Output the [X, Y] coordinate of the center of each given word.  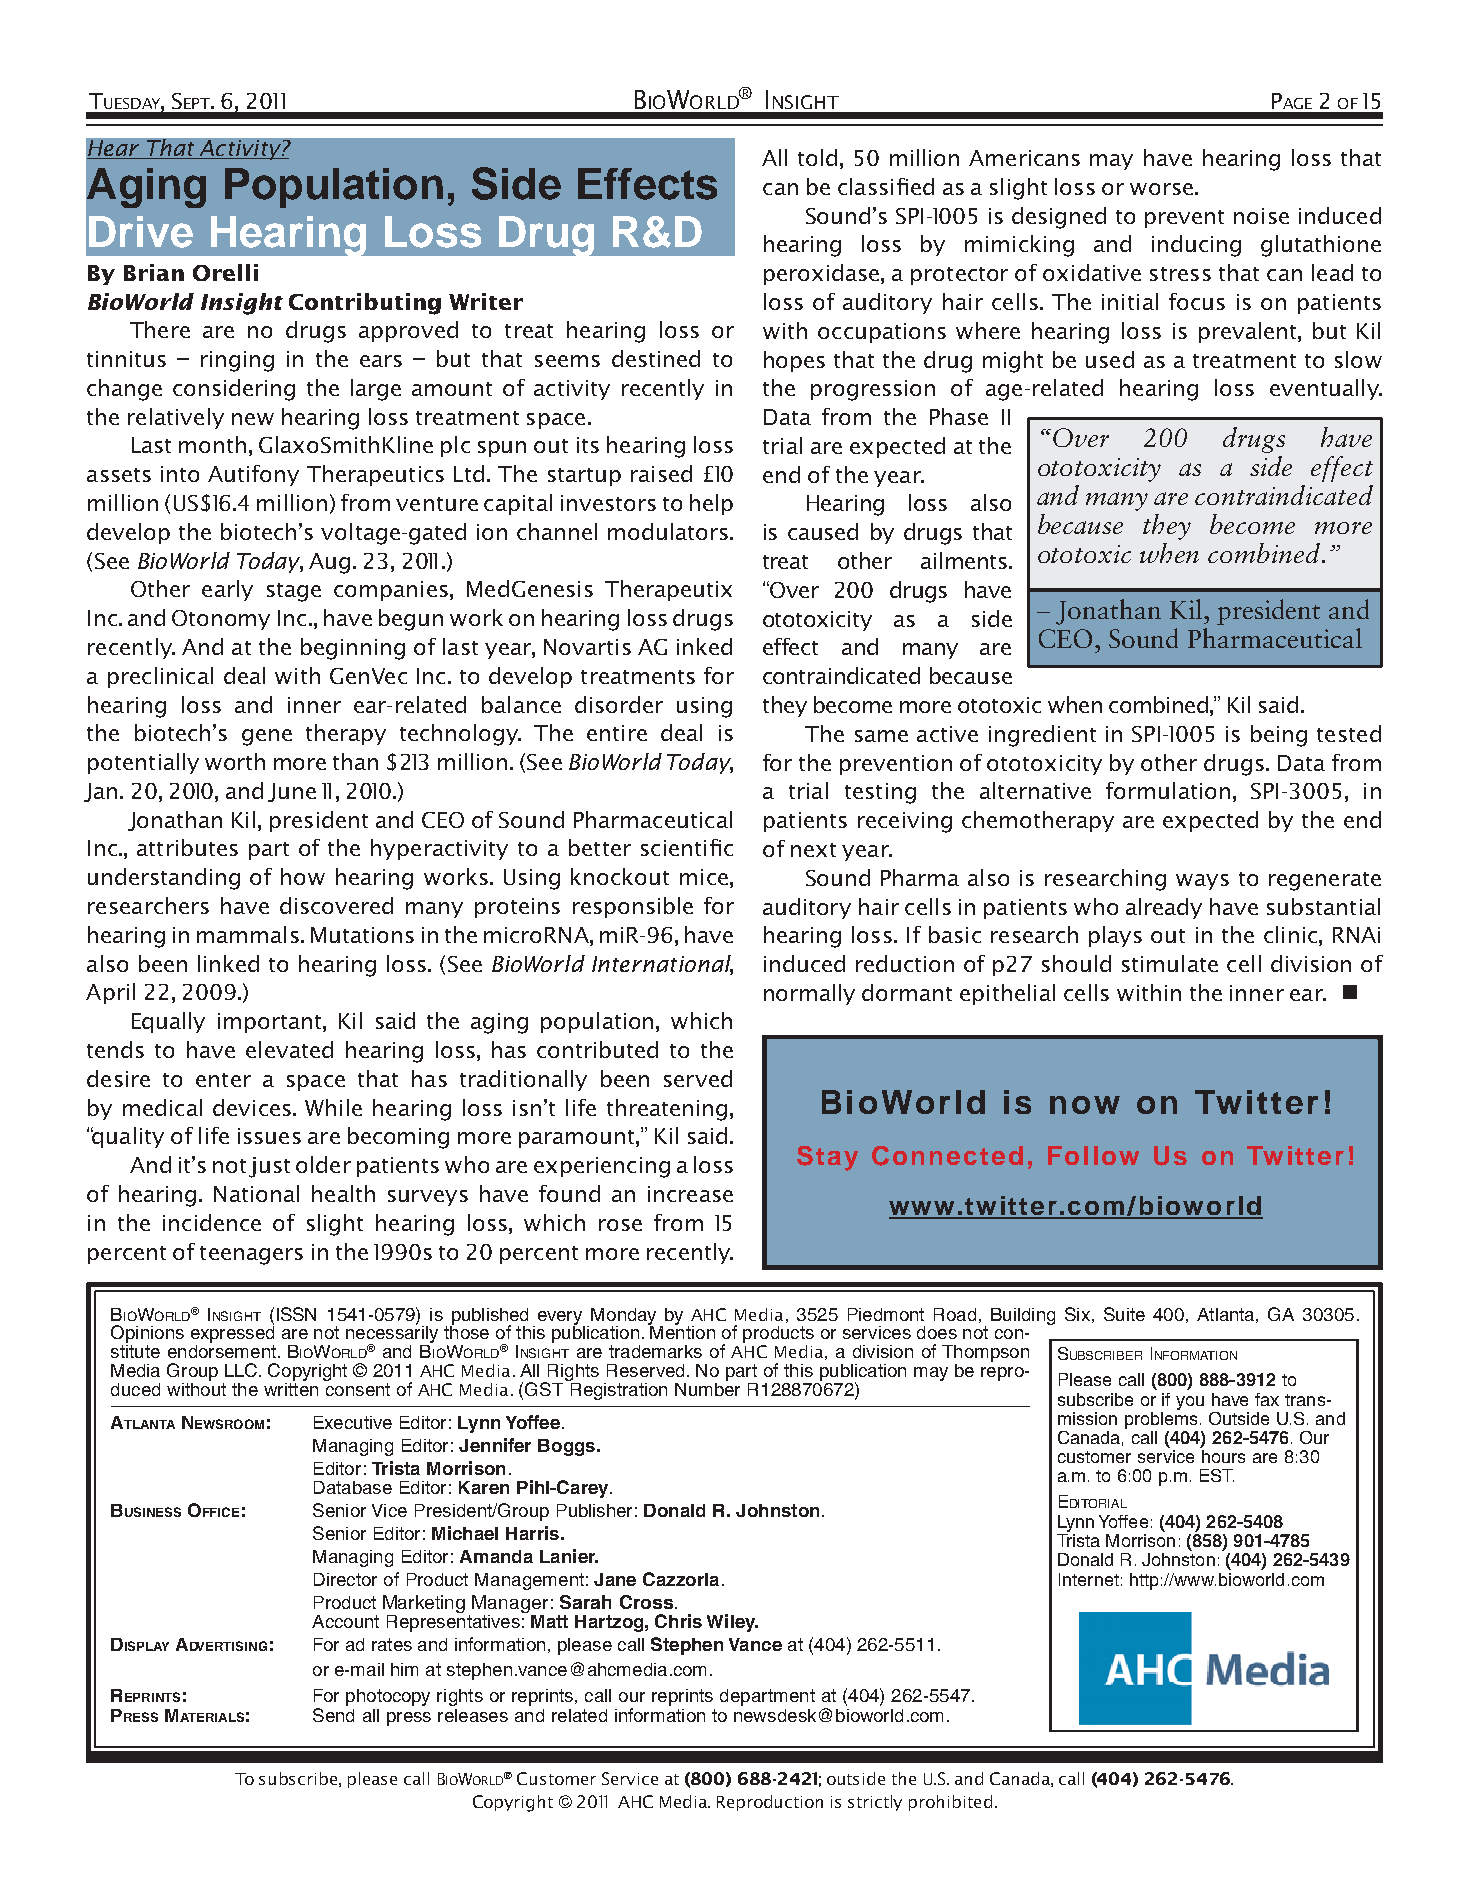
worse [1161, 189]
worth [235, 761]
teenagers [251, 1255]
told [817, 157]
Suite [1124, 1314]
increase [690, 1194]
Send [333, 1715]
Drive [141, 232]
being [1279, 736]
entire [617, 733]
